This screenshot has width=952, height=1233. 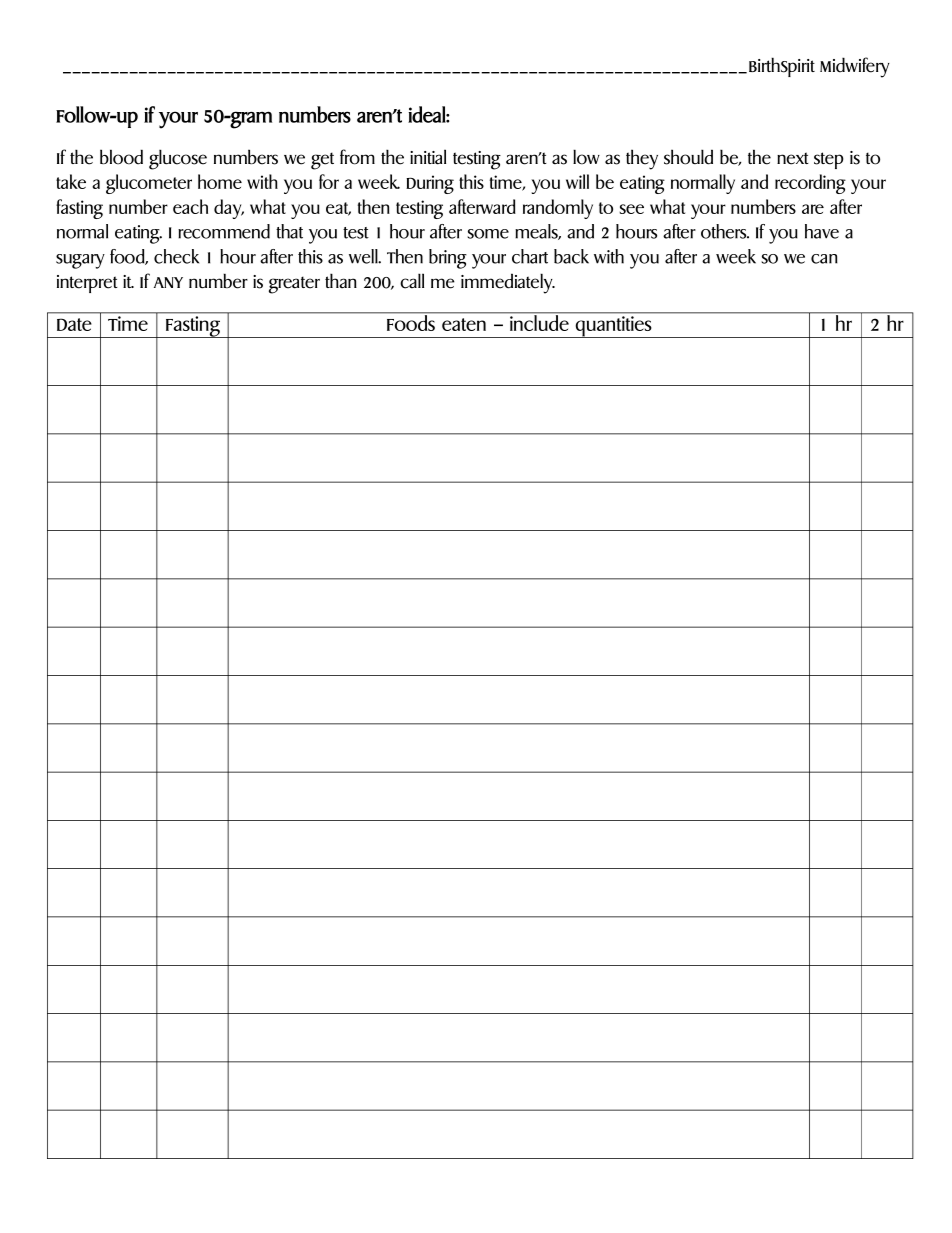 What do you see at coordinates (74, 324) in the screenshot?
I see `Date` at bounding box center [74, 324].
